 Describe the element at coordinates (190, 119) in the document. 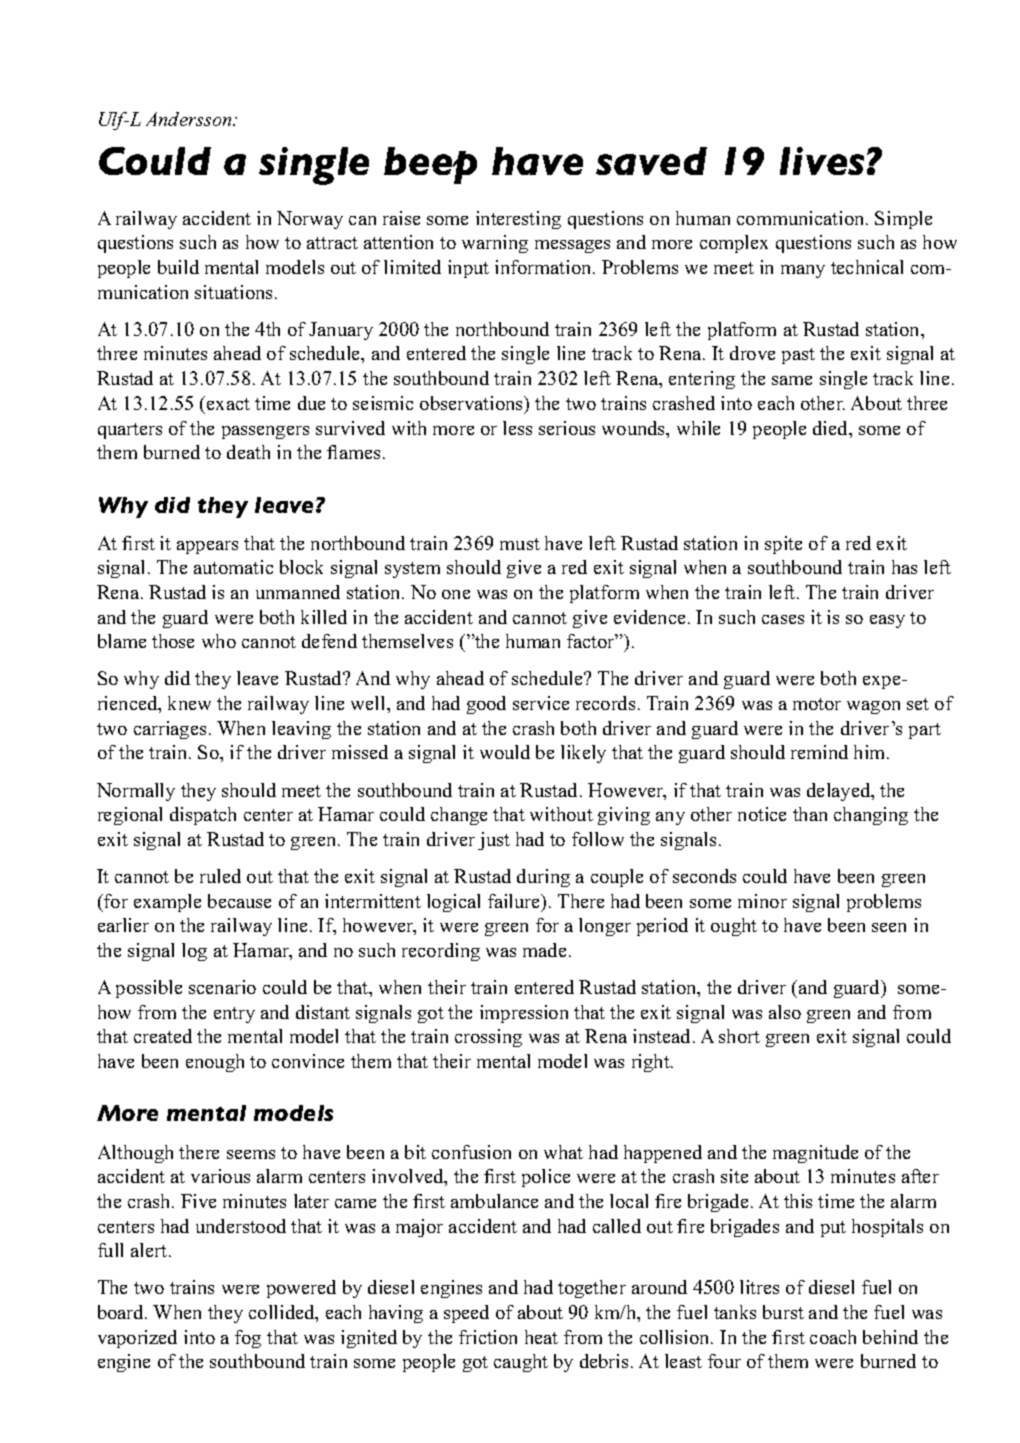

I see `Andersson` at that location.
